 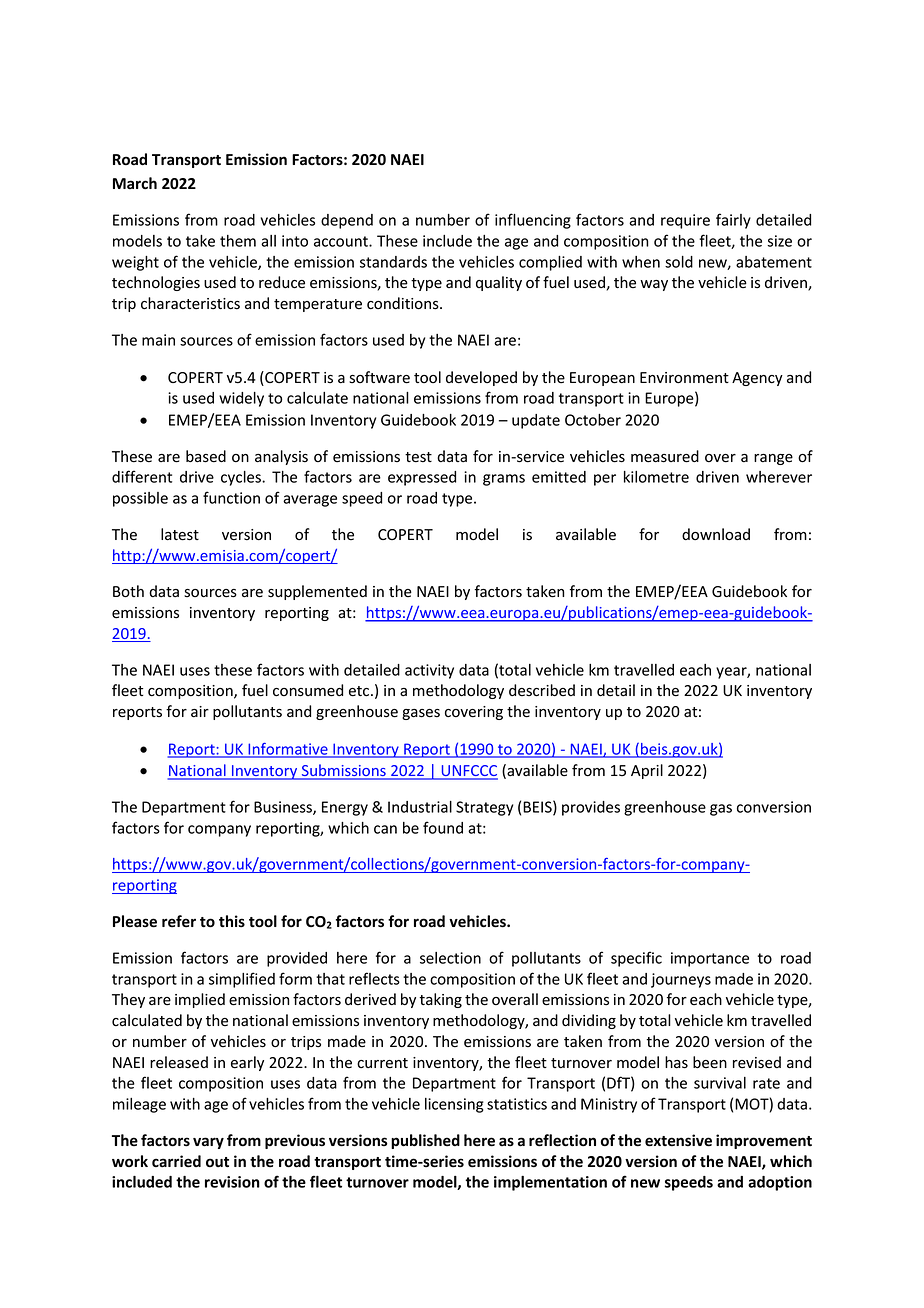 I want to click on April, so click(x=647, y=771).
